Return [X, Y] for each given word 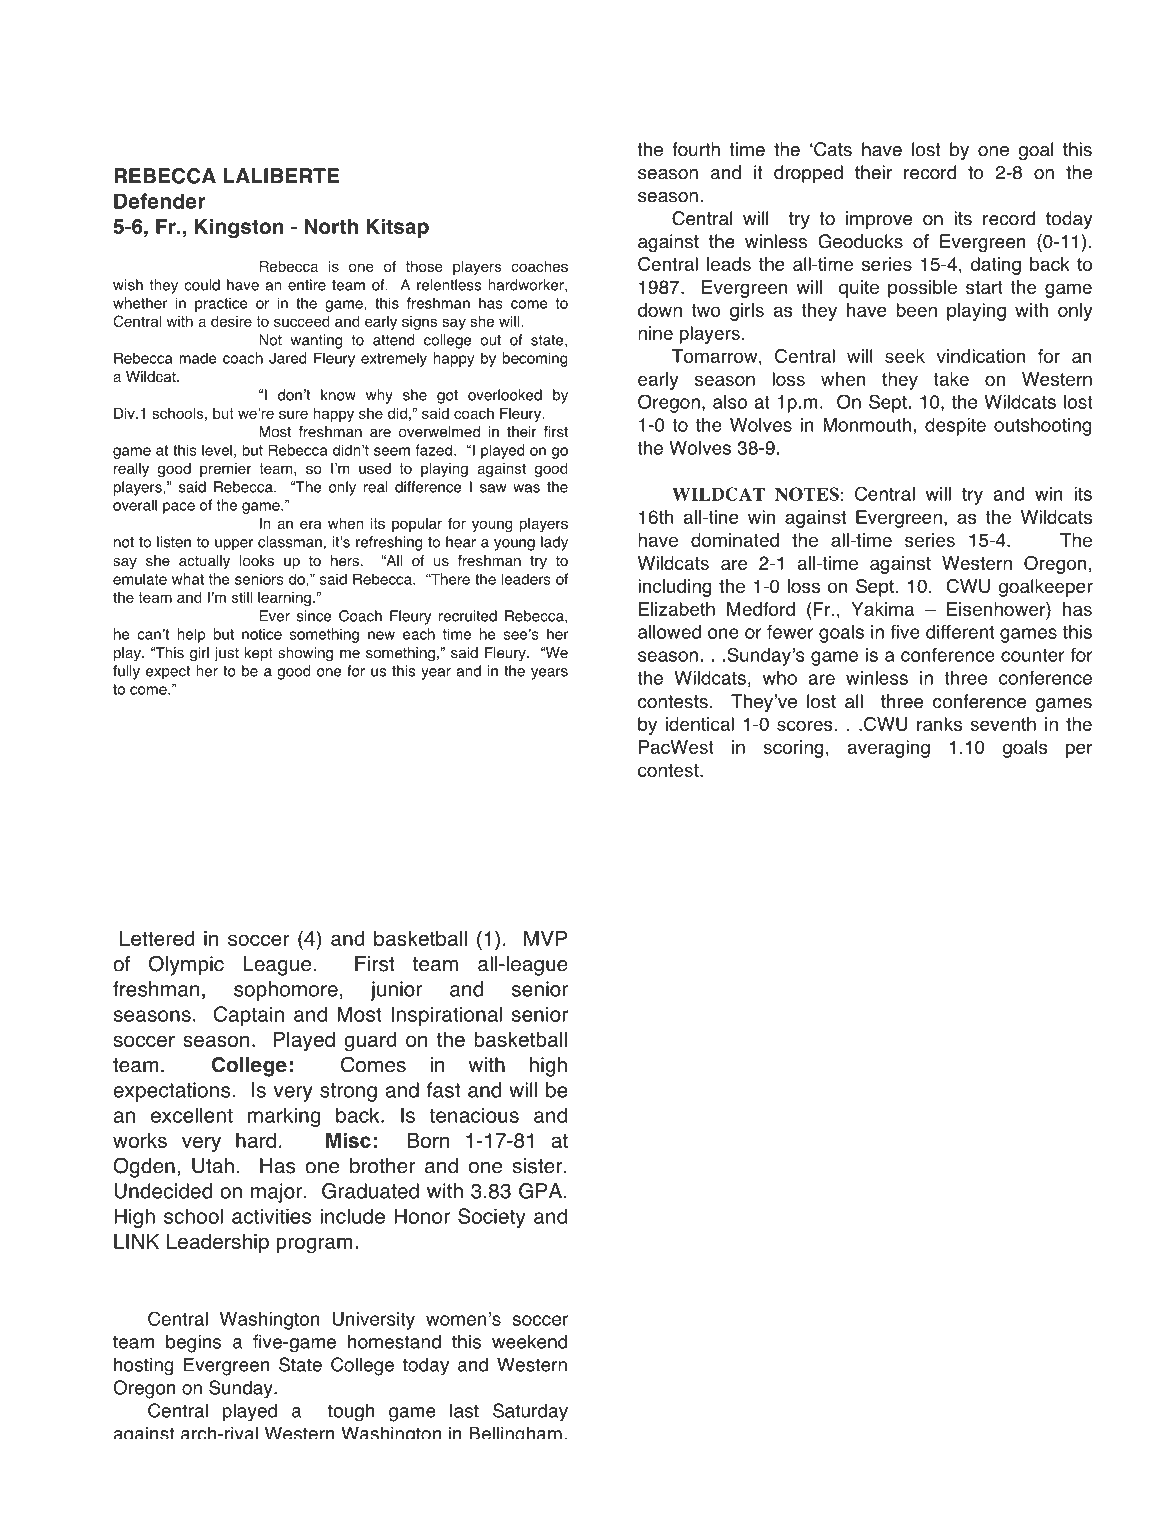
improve [879, 220]
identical [700, 724]
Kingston [239, 228]
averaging [889, 749]
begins [193, 1343]
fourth [696, 149]
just [226, 654]
